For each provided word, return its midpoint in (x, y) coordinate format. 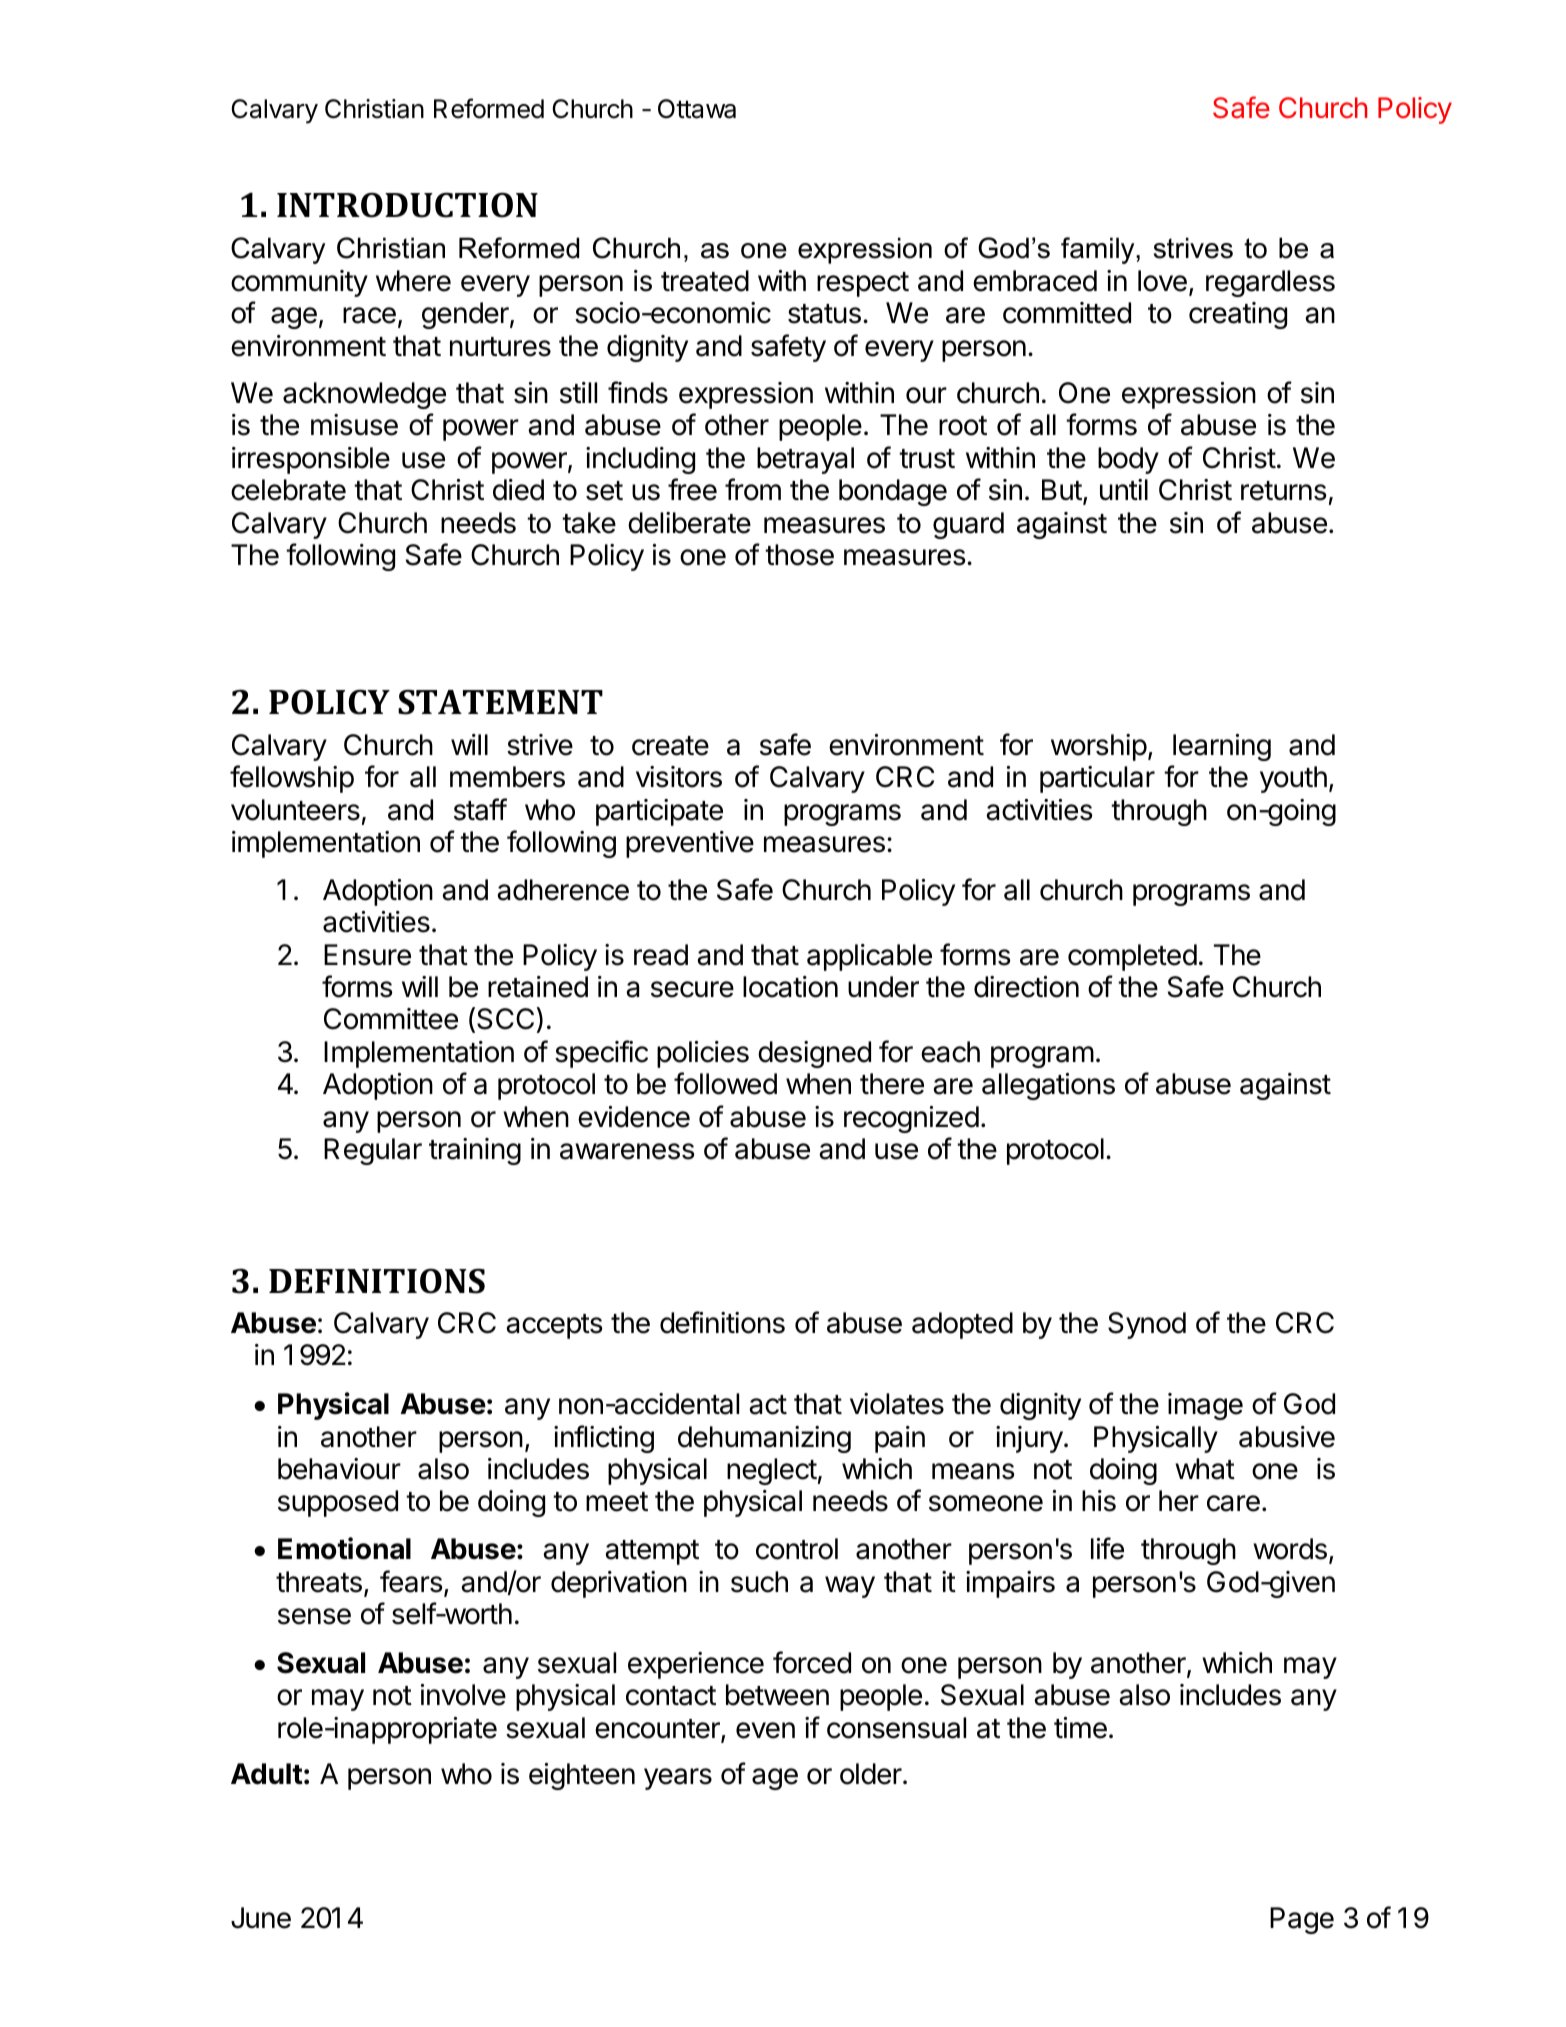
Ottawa (697, 109)
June (261, 1918)
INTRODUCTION (407, 205)
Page (1302, 1920)
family (1099, 250)
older (872, 1774)
